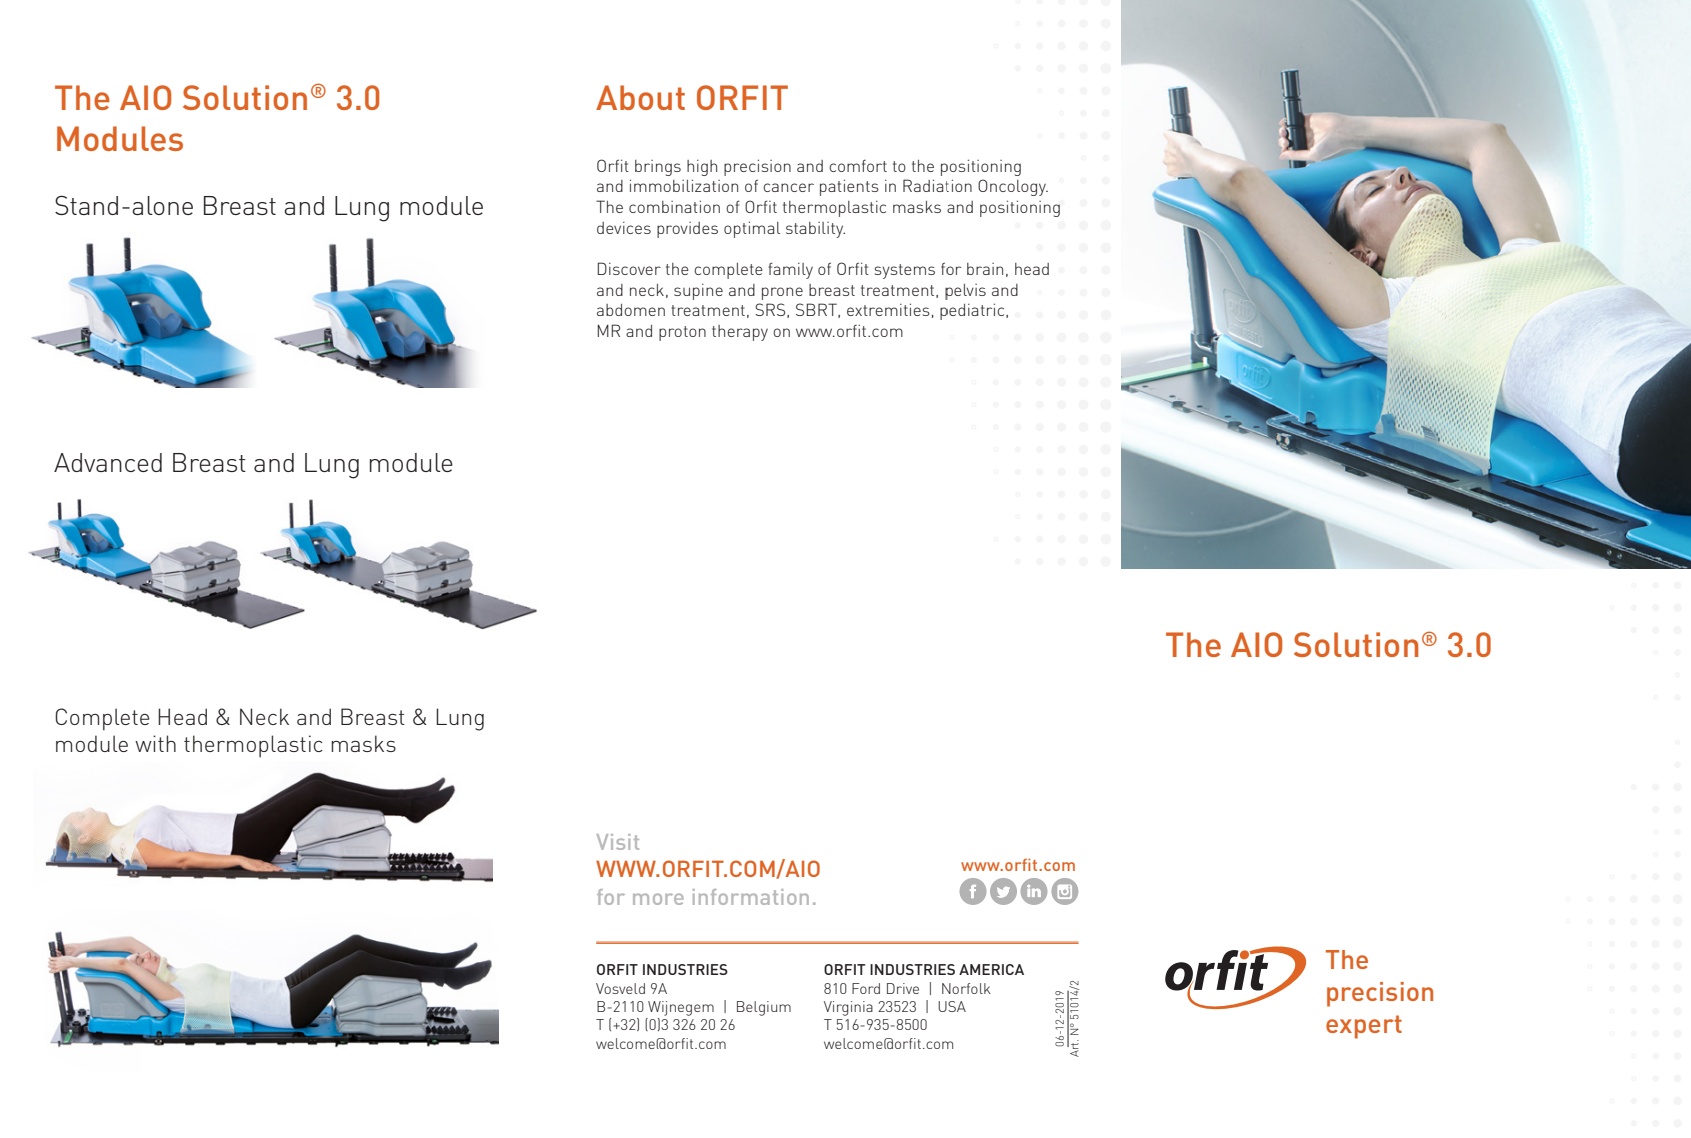 The height and width of the document is (1138, 1691). Describe the element at coordinates (751, 897) in the document. I see `information` at that location.
